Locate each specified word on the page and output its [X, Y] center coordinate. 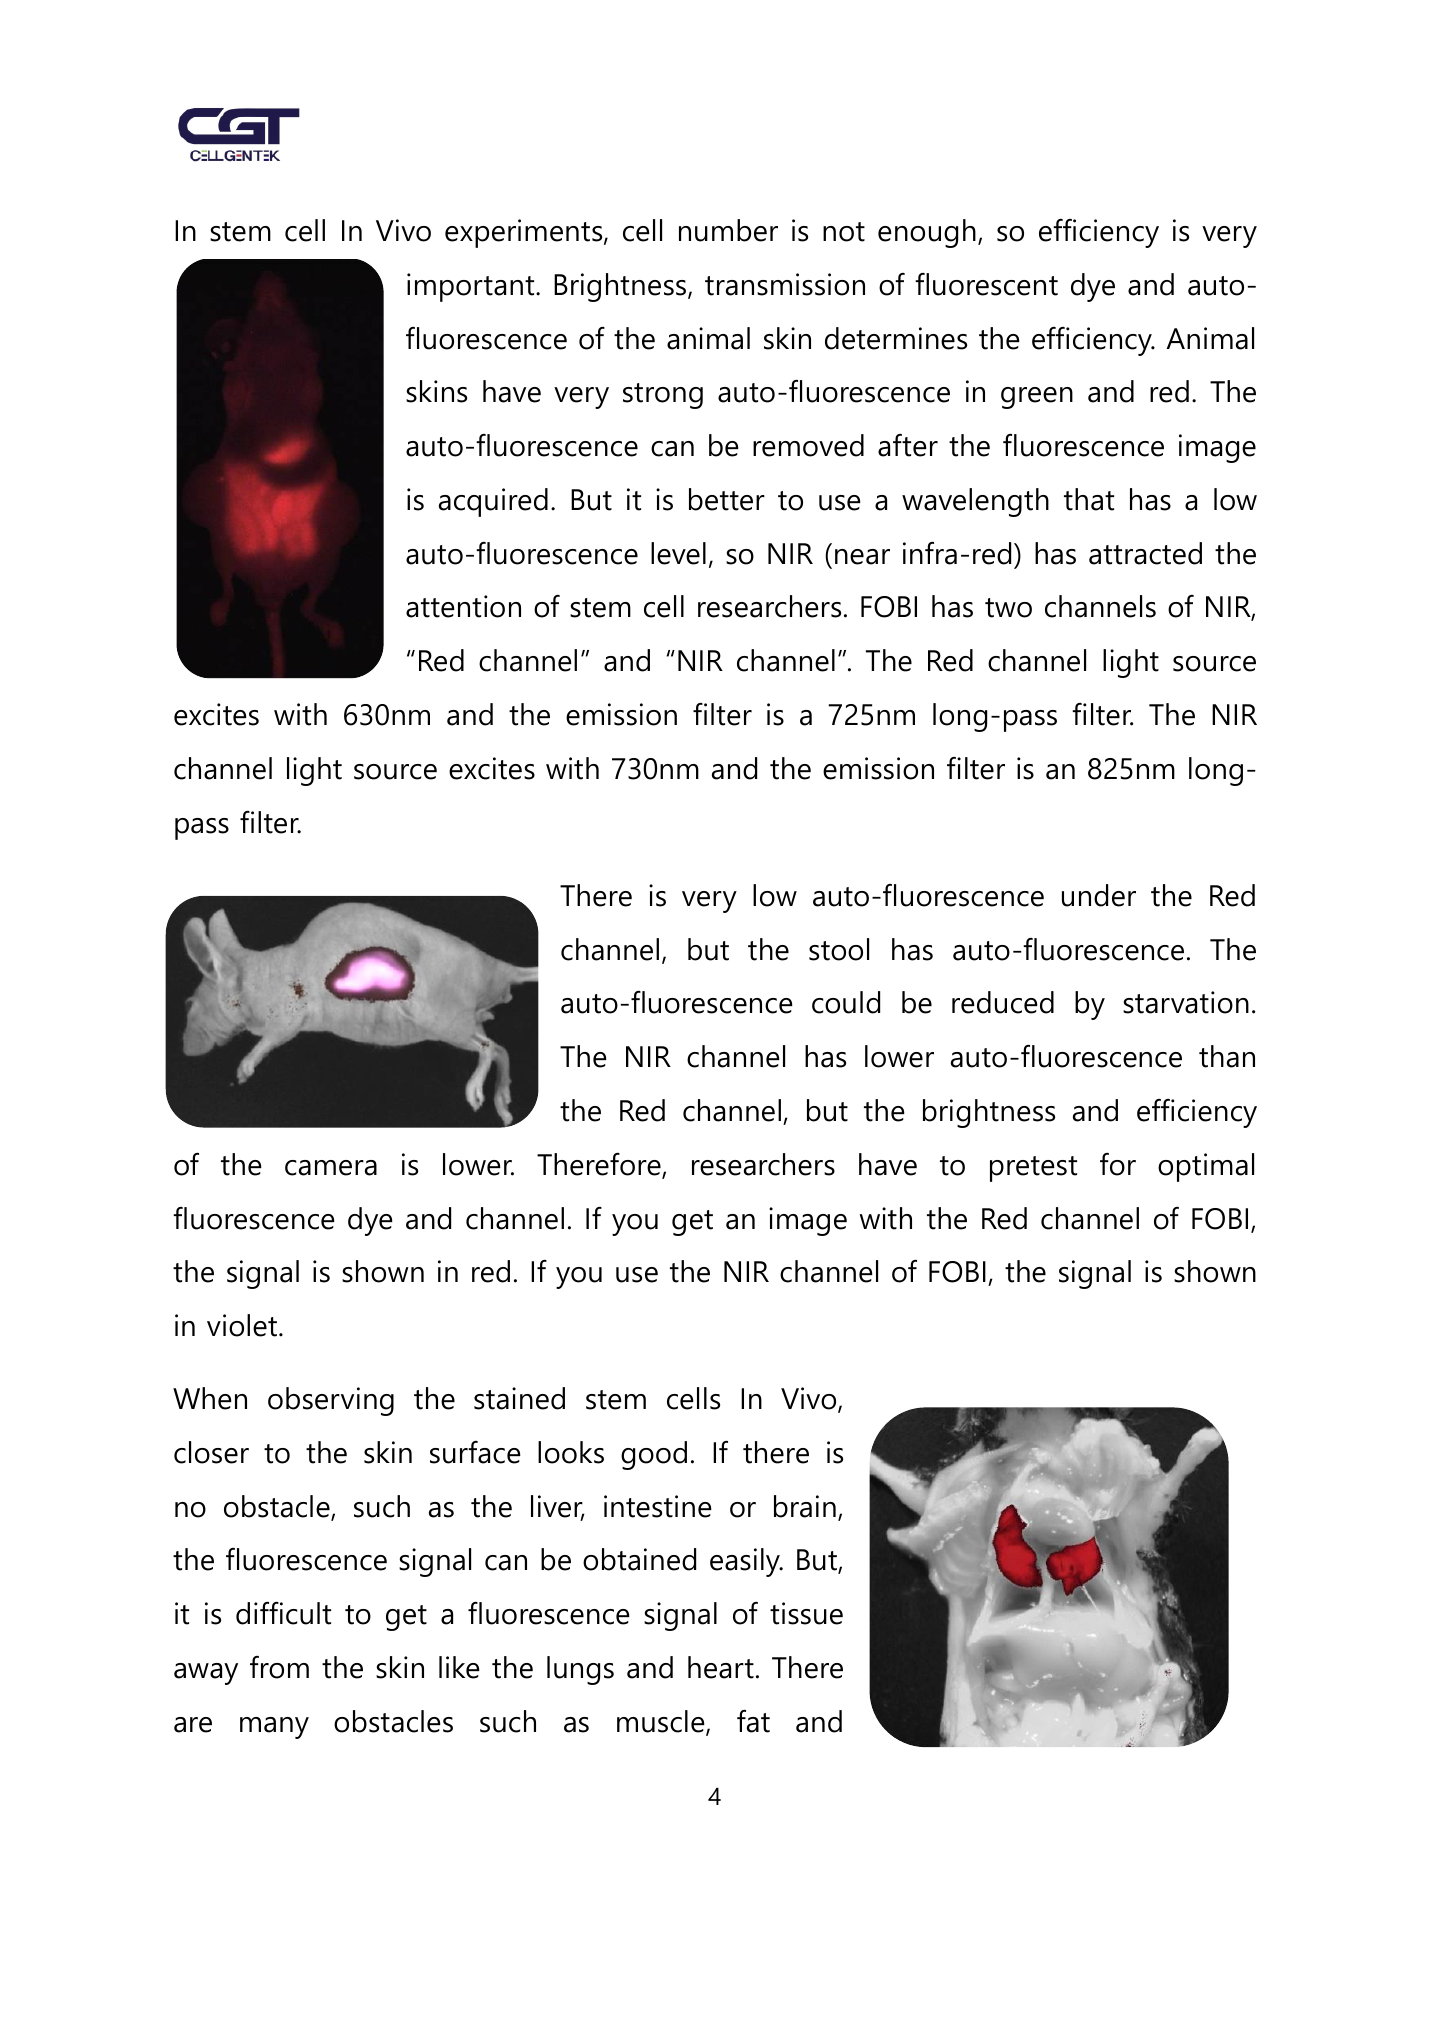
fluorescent [986, 284]
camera [331, 1168]
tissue [806, 1613]
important [472, 287]
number [728, 230]
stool [839, 949]
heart [721, 1667]
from [279, 1667]
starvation [1186, 1002]
